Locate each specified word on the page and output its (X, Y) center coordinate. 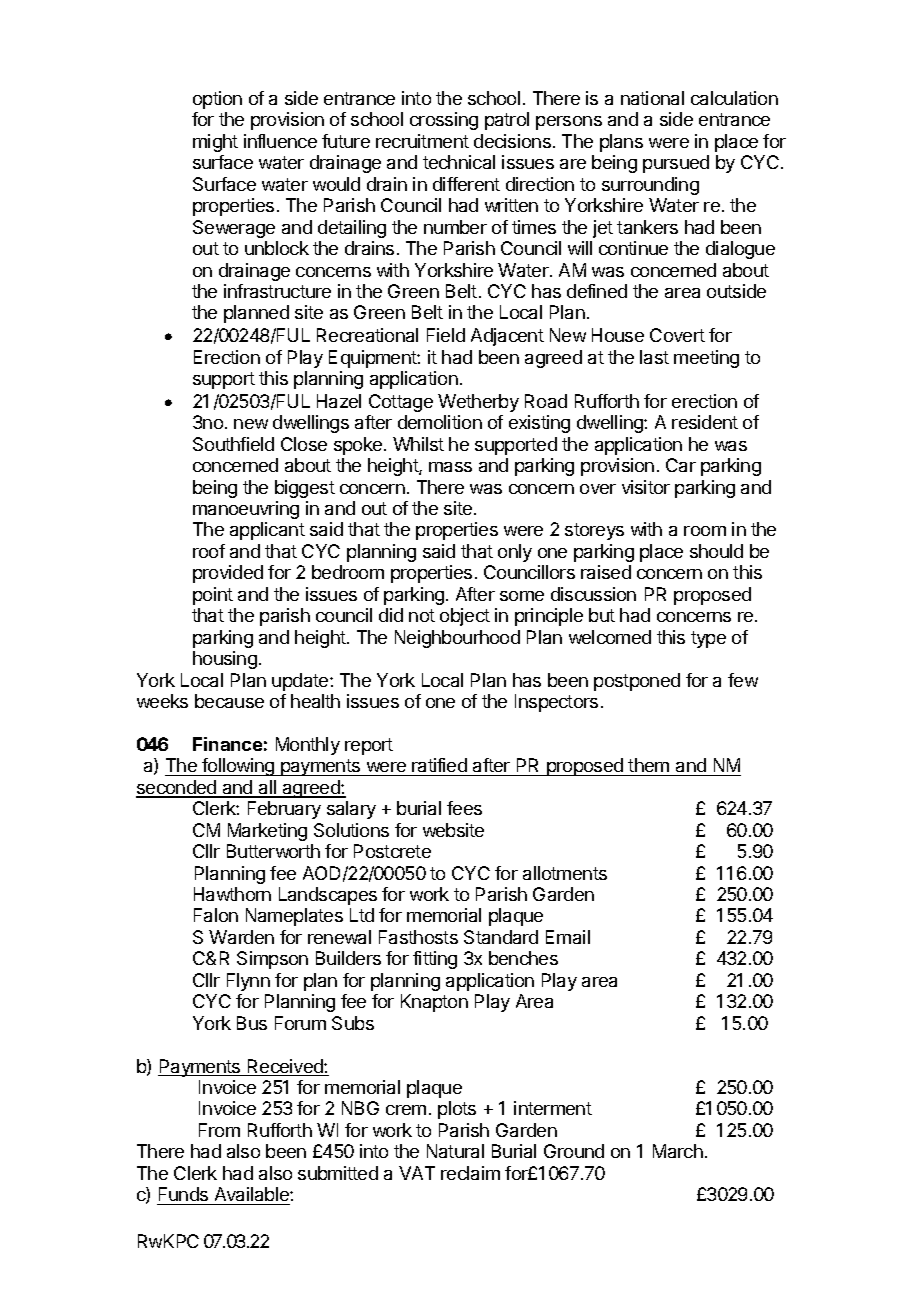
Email (568, 937)
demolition (440, 422)
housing (225, 660)
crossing (444, 121)
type (708, 639)
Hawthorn (232, 894)
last (654, 357)
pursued (676, 164)
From (219, 1130)
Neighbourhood (457, 639)
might (215, 143)
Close (304, 444)
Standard (501, 937)
